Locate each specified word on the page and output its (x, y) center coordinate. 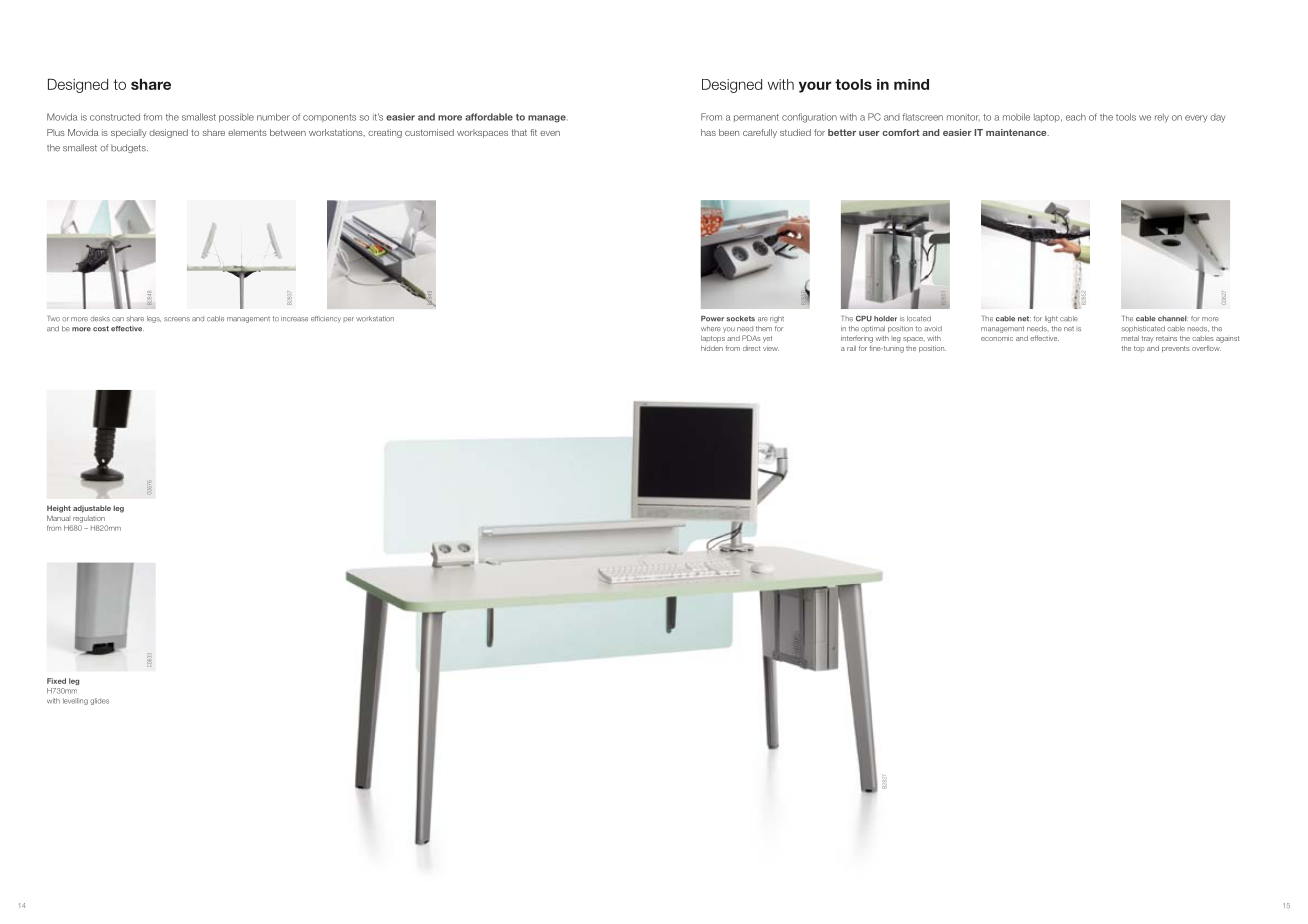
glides (99, 701)
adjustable (92, 509)
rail (851, 348)
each (1076, 117)
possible (236, 117)
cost (101, 329)
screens (177, 319)
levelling (75, 701)
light (1051, 319)
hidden (712, 348)
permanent (756, 118)
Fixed (56, 681)
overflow (1206, 348)
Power (712, 319)
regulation (89, 519)
